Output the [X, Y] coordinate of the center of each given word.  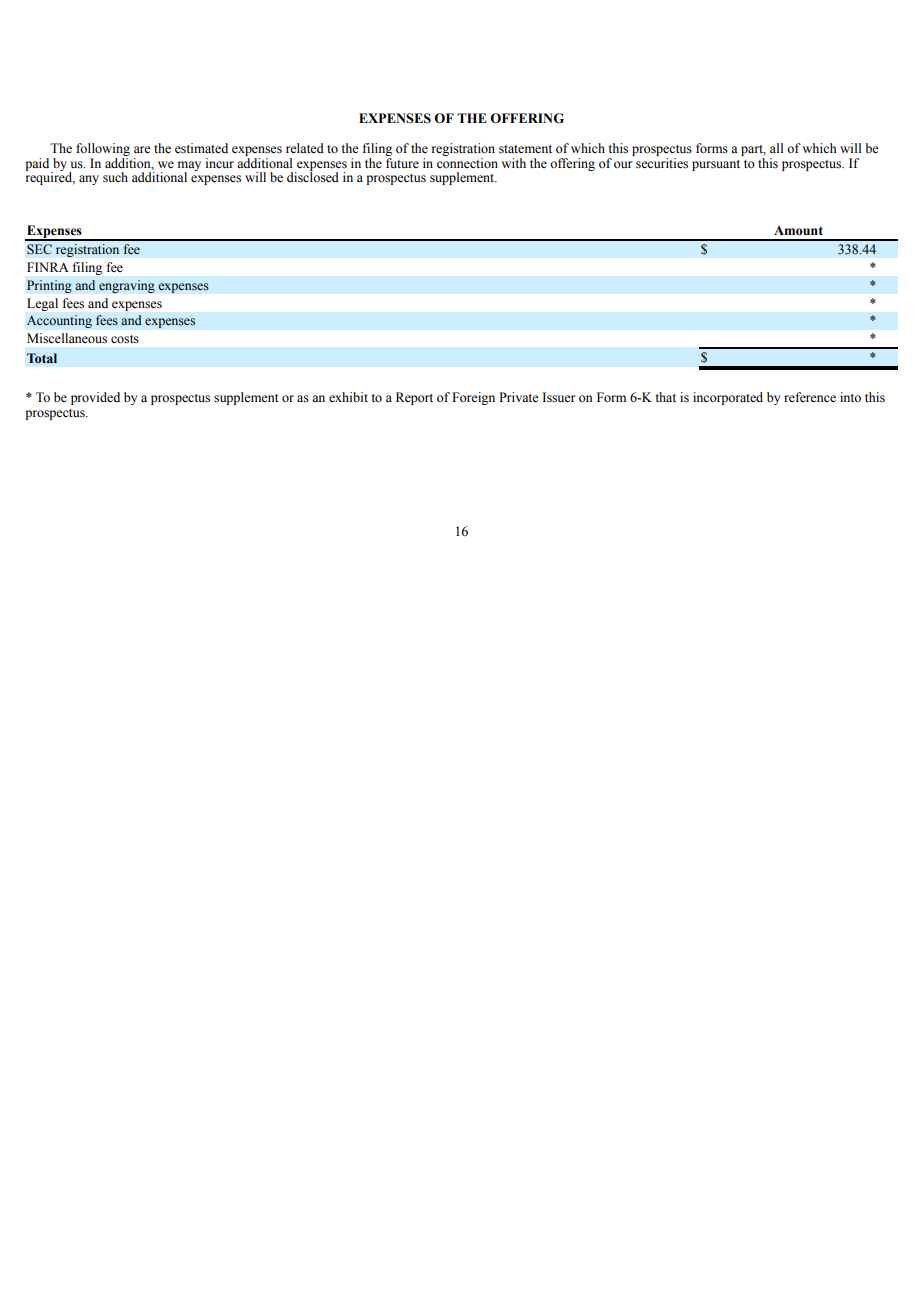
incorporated [728, 398]
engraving [127, 286]
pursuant [716, 165]
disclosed [313, 176]
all [777, 148]
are [142, 149]
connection [467, 163]
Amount [798, 231]
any [89, 180]
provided [95, 398]
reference [810, 397]
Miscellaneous [67, 338]
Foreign [473, 398]
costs [125, 339]
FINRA [48, 267]
